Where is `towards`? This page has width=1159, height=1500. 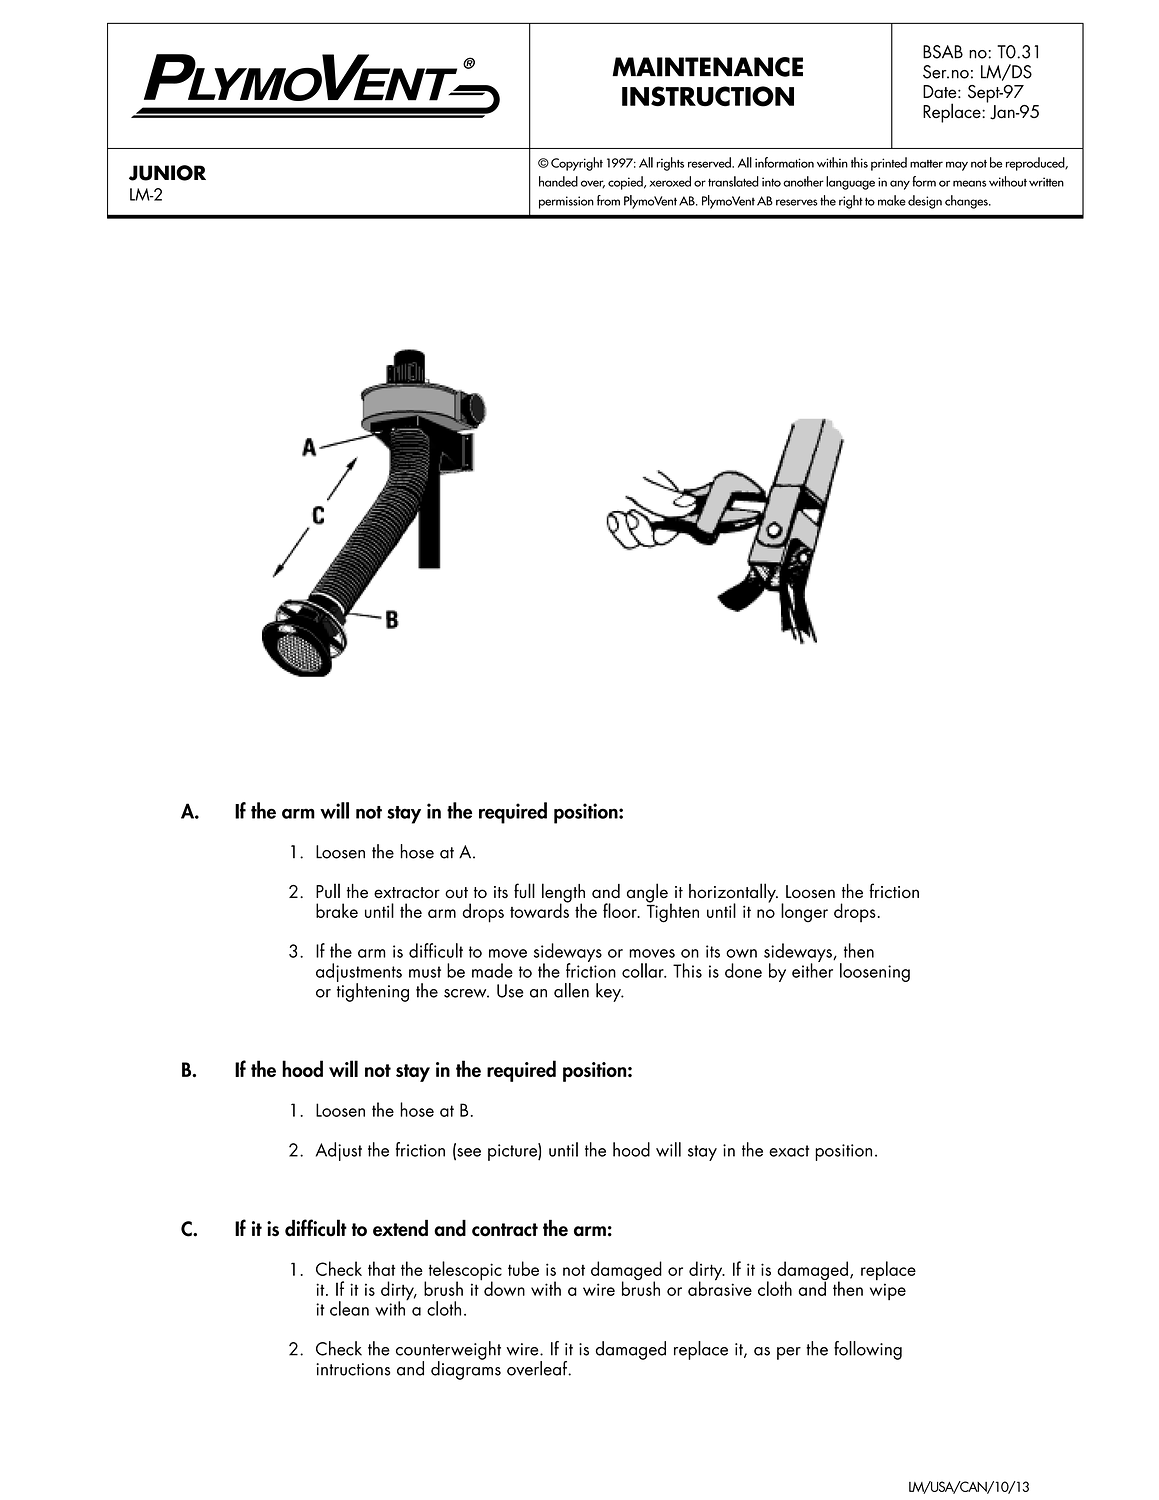
towards is located at coordinates (540, 909).
